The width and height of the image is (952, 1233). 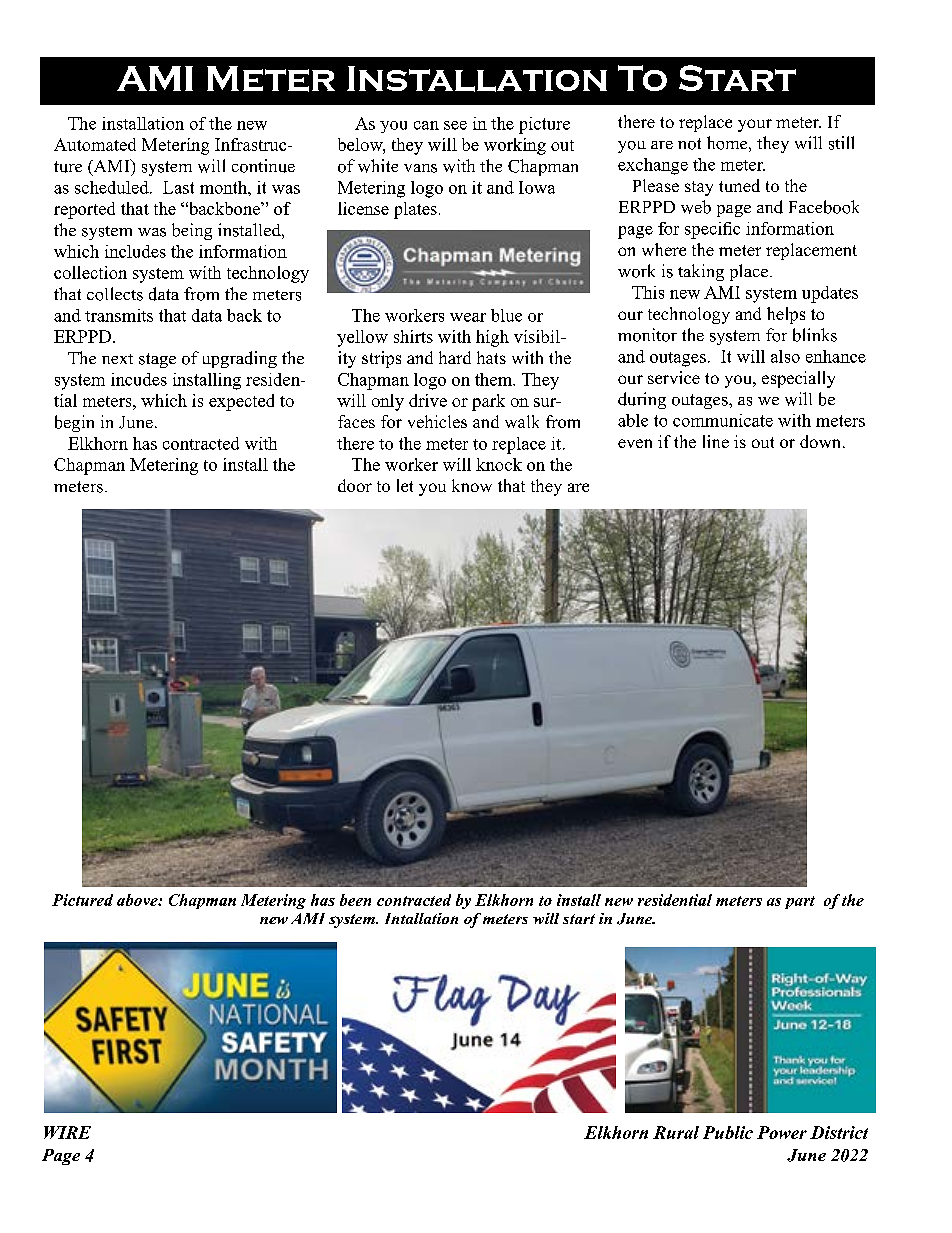 What do you see at coordinates (739, 185) in the image?
I see `tuned` at bounding box center [739, 185].
